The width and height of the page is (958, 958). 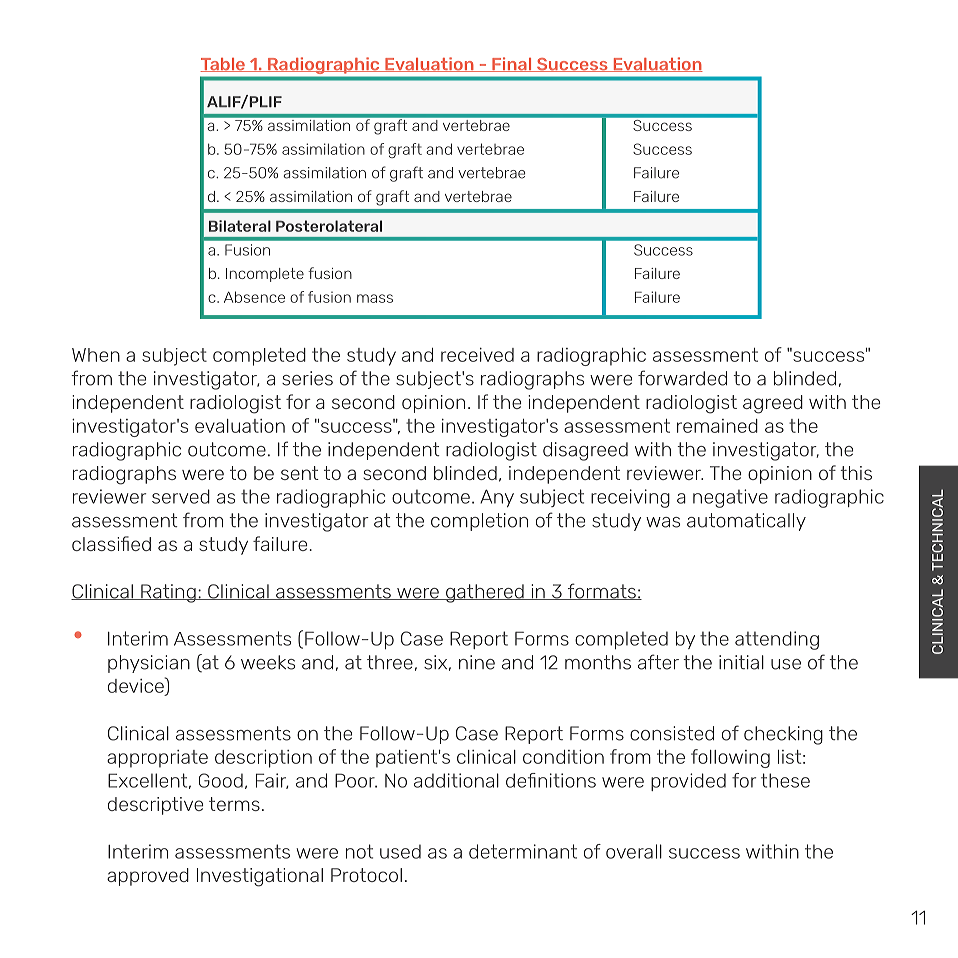 I want to click on negative, so click(x=730, y=498).
